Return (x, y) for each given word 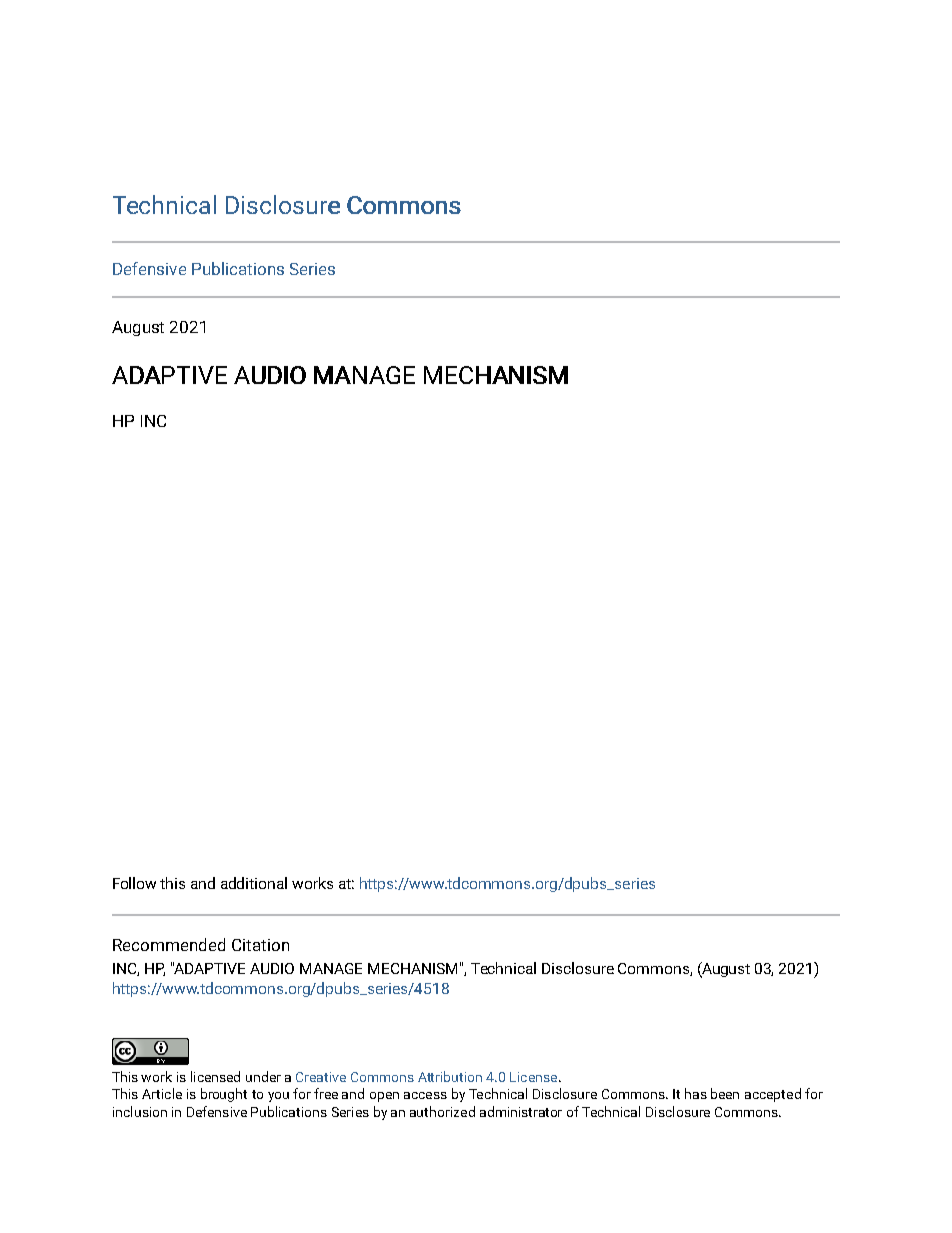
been (725, 1093)
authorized (442, 1111)
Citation (260, 945)
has (696, 1093)
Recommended (169, 944)
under (263, 1076)
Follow (134, 883)
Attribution (450, 1076)
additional (254, 883)
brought (224, 1095)
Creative (321, 1077)
